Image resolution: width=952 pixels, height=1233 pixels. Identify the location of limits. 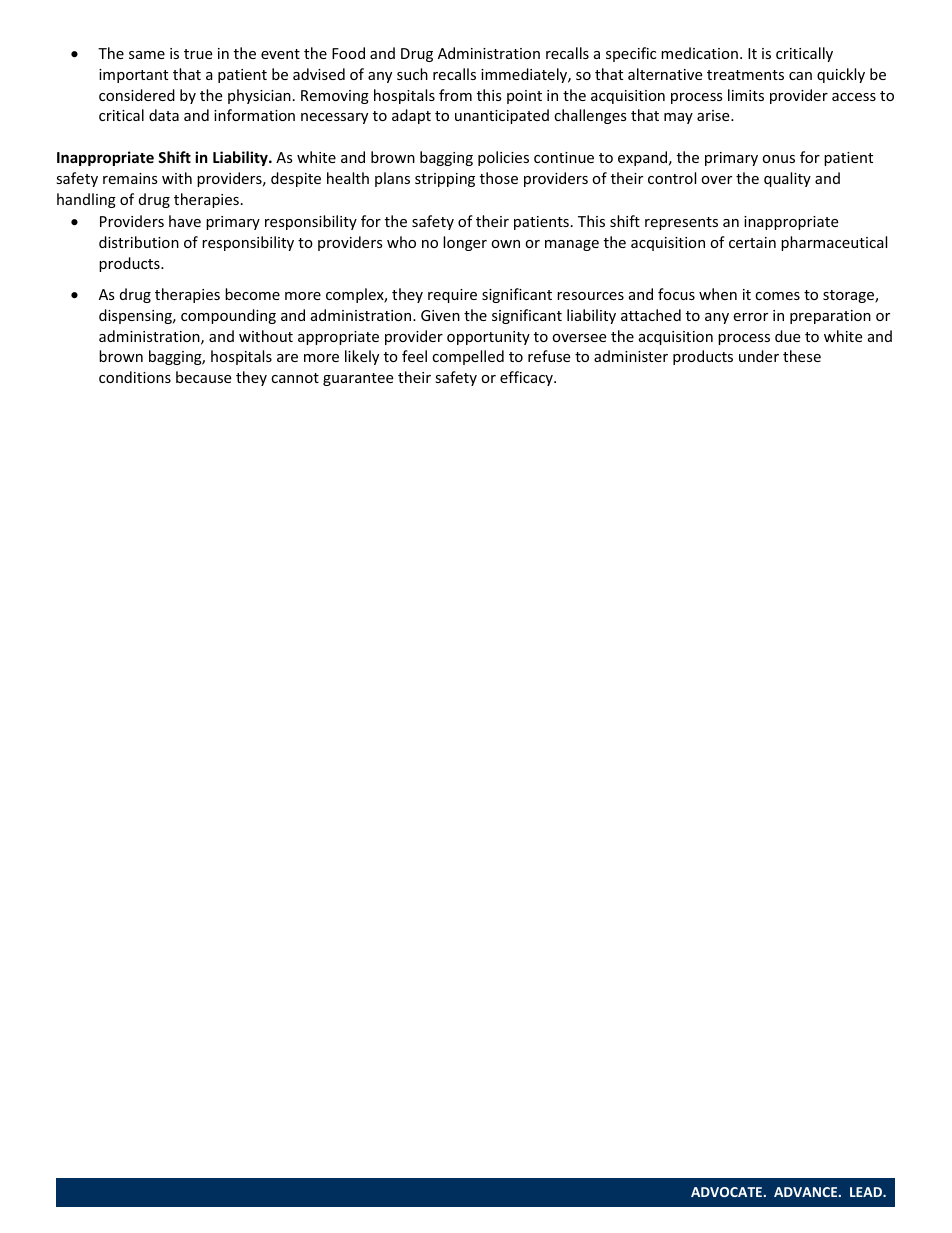
(746, 95).
